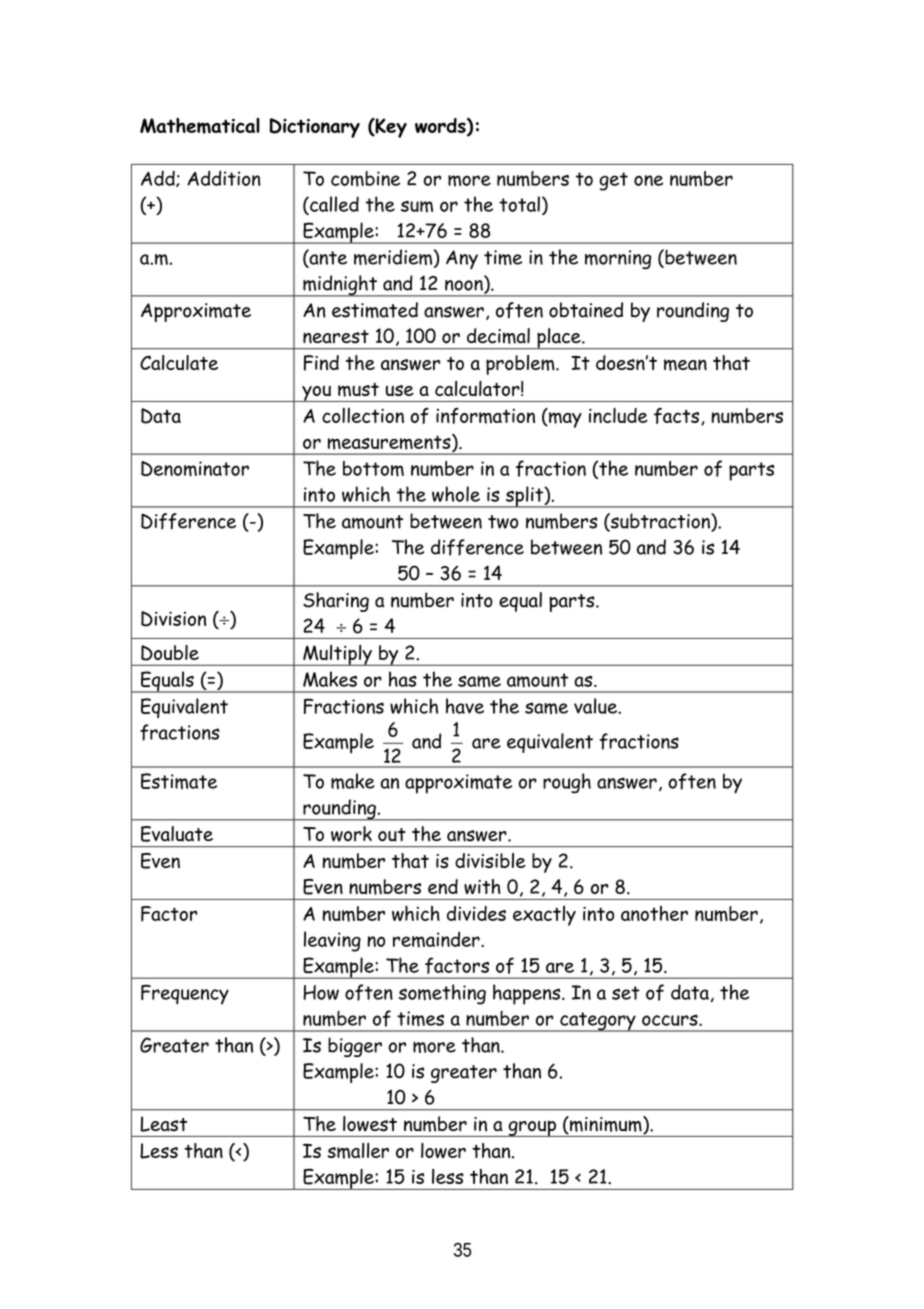  I want to click on Division, so click(173, 619).
